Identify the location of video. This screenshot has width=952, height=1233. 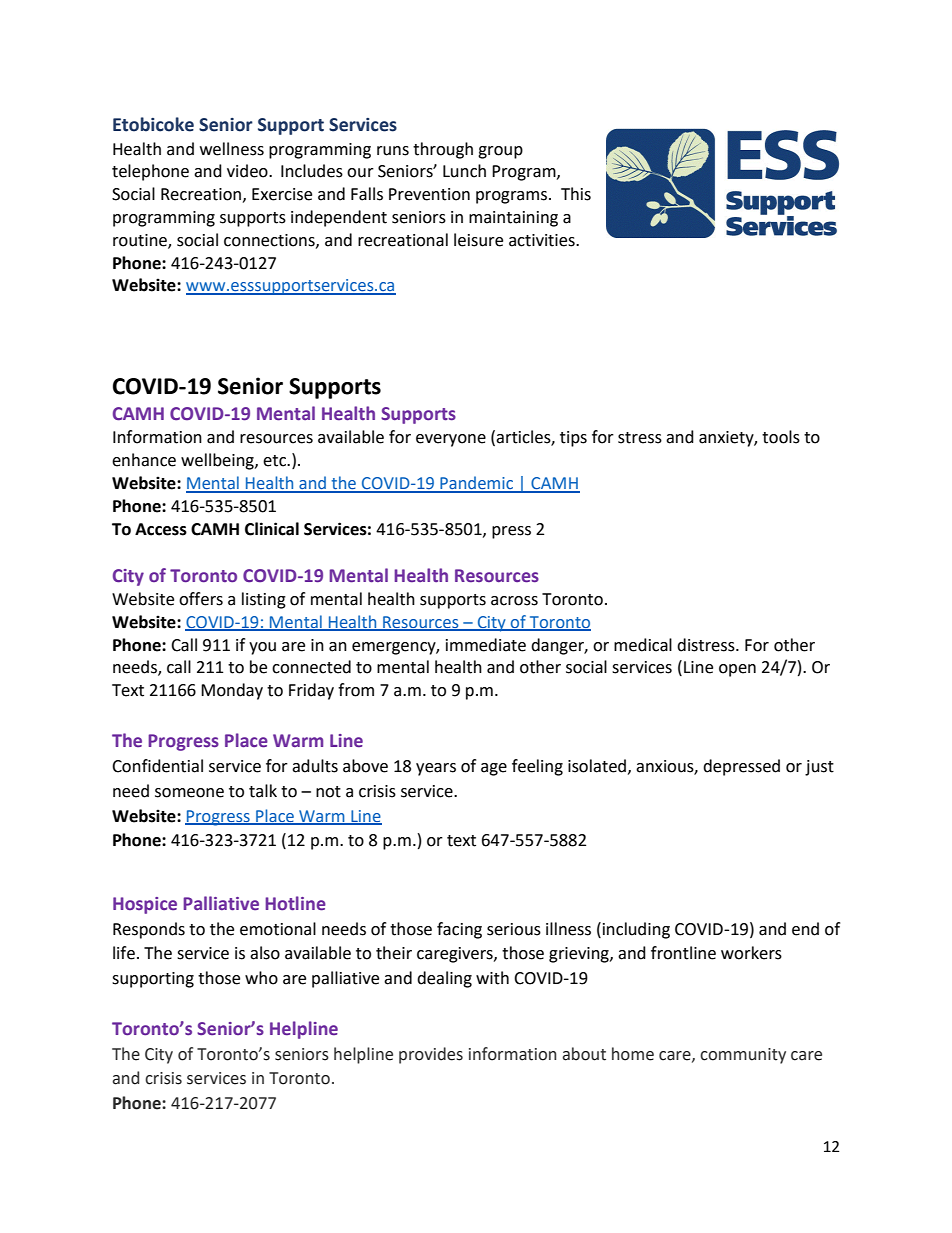
(248, 171).
